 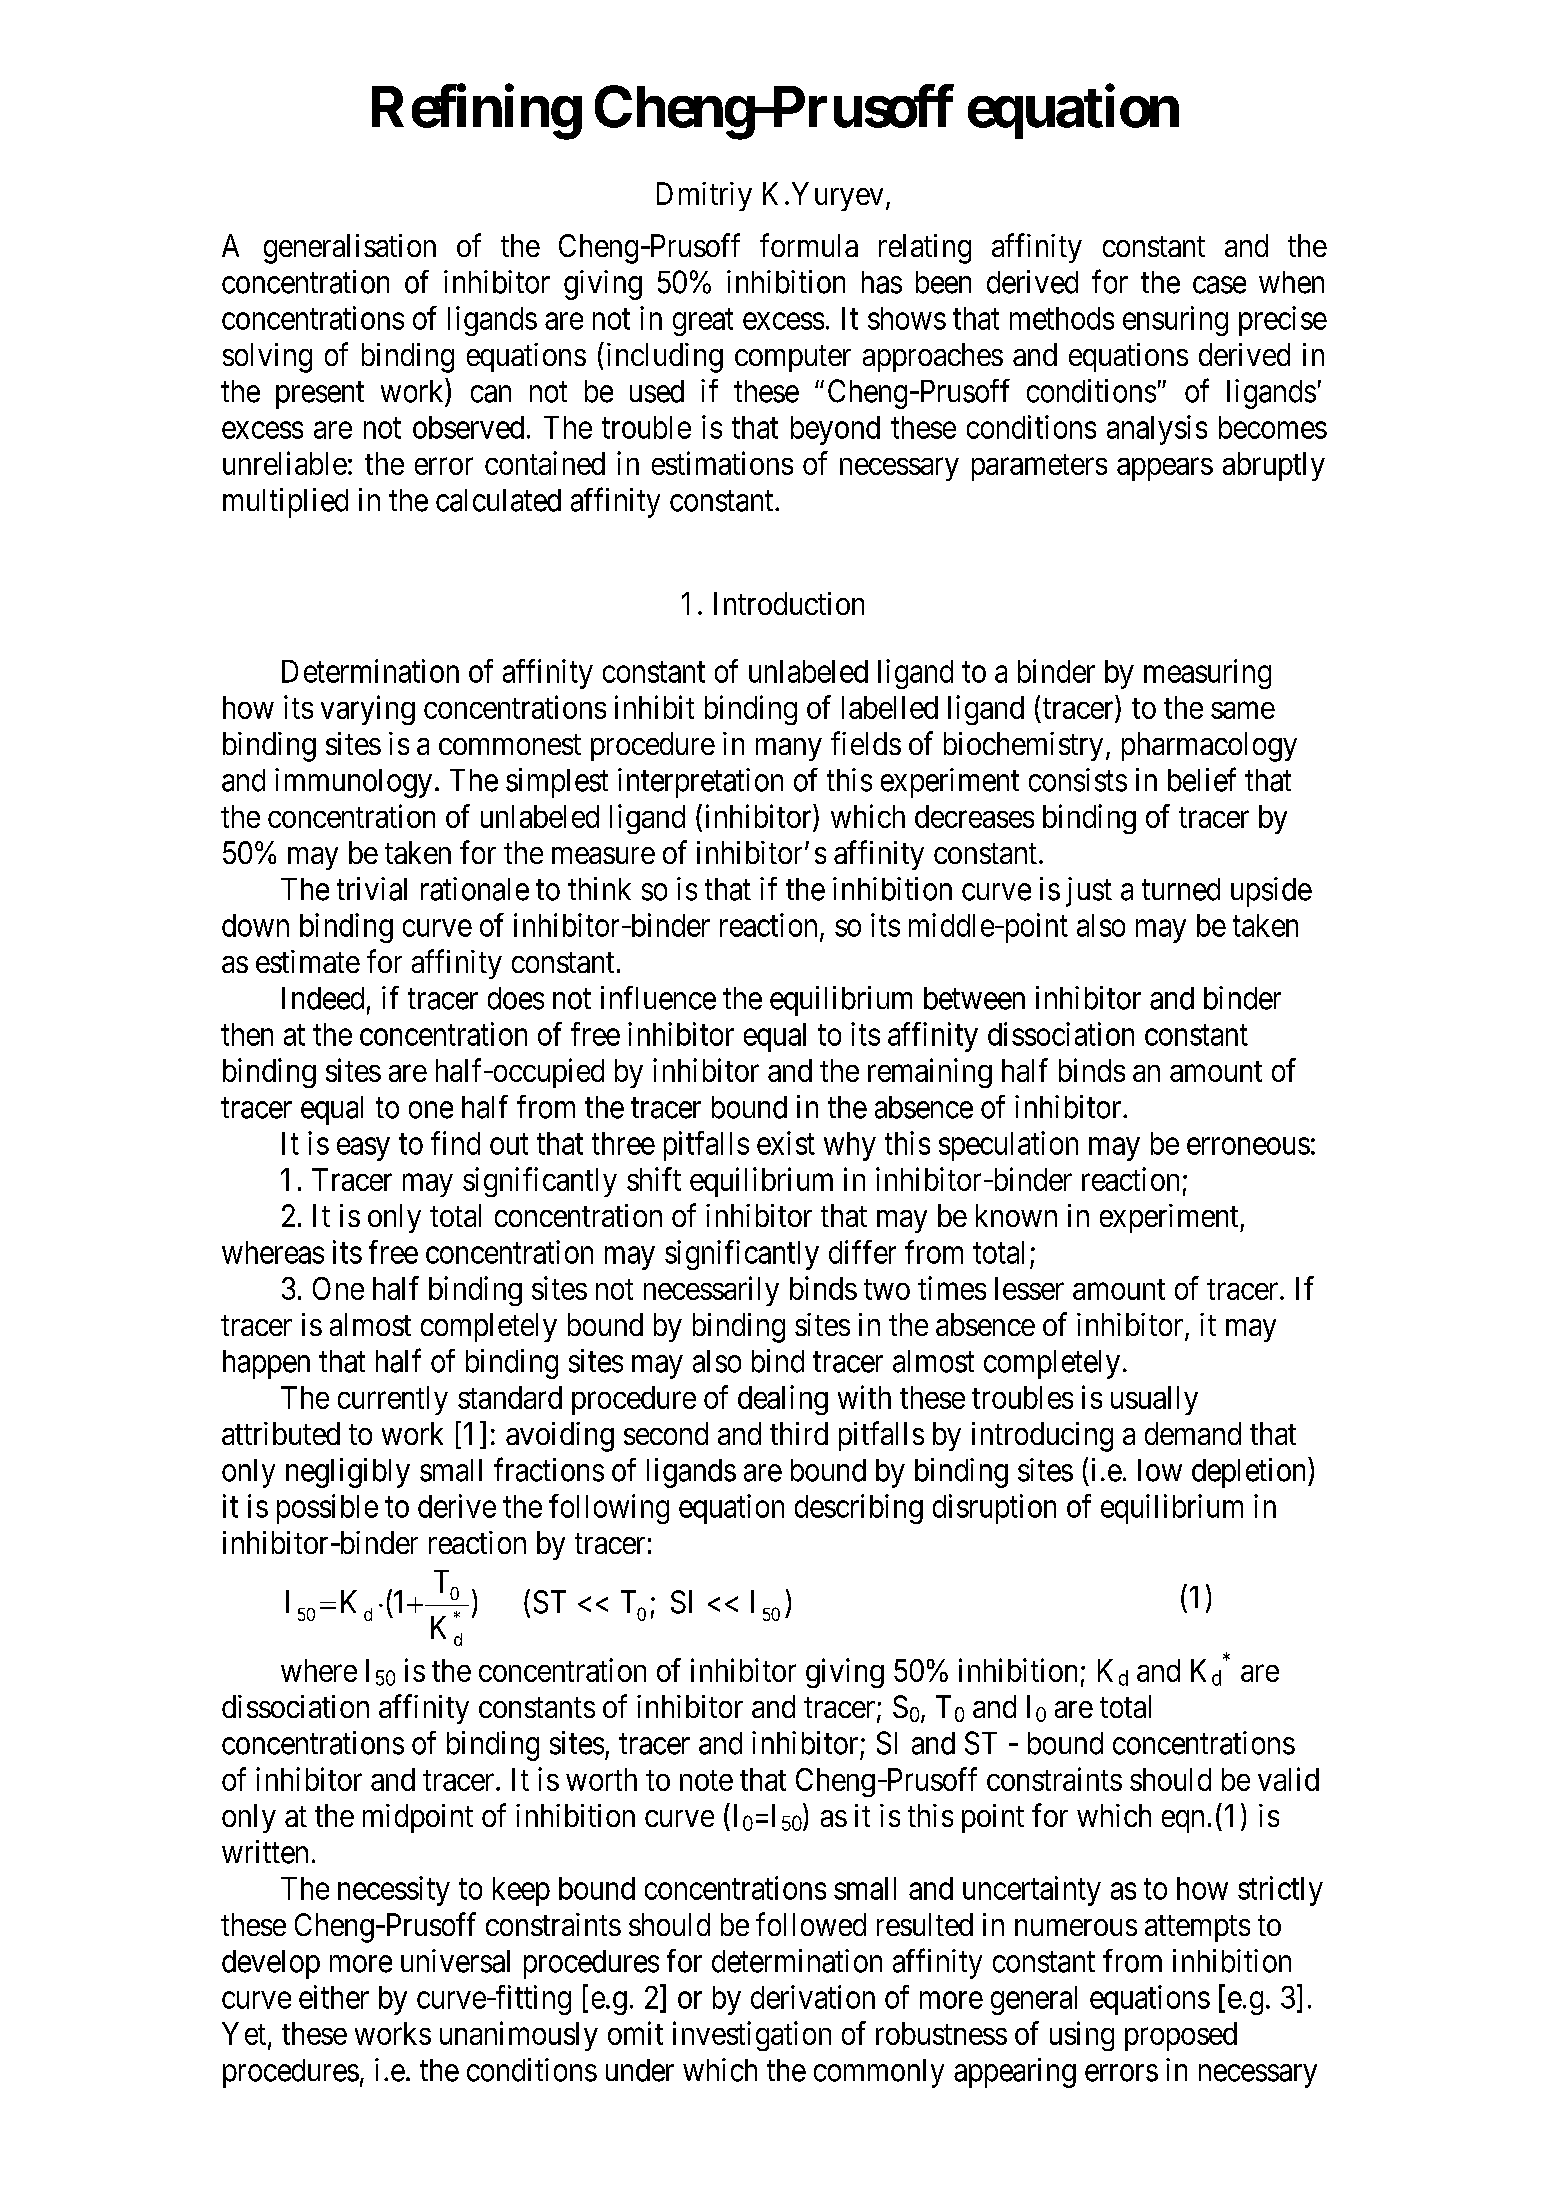 What do you see at coordinates (700, 783) in the document?
I see `interpretation` at bounding box center [700, 783].
